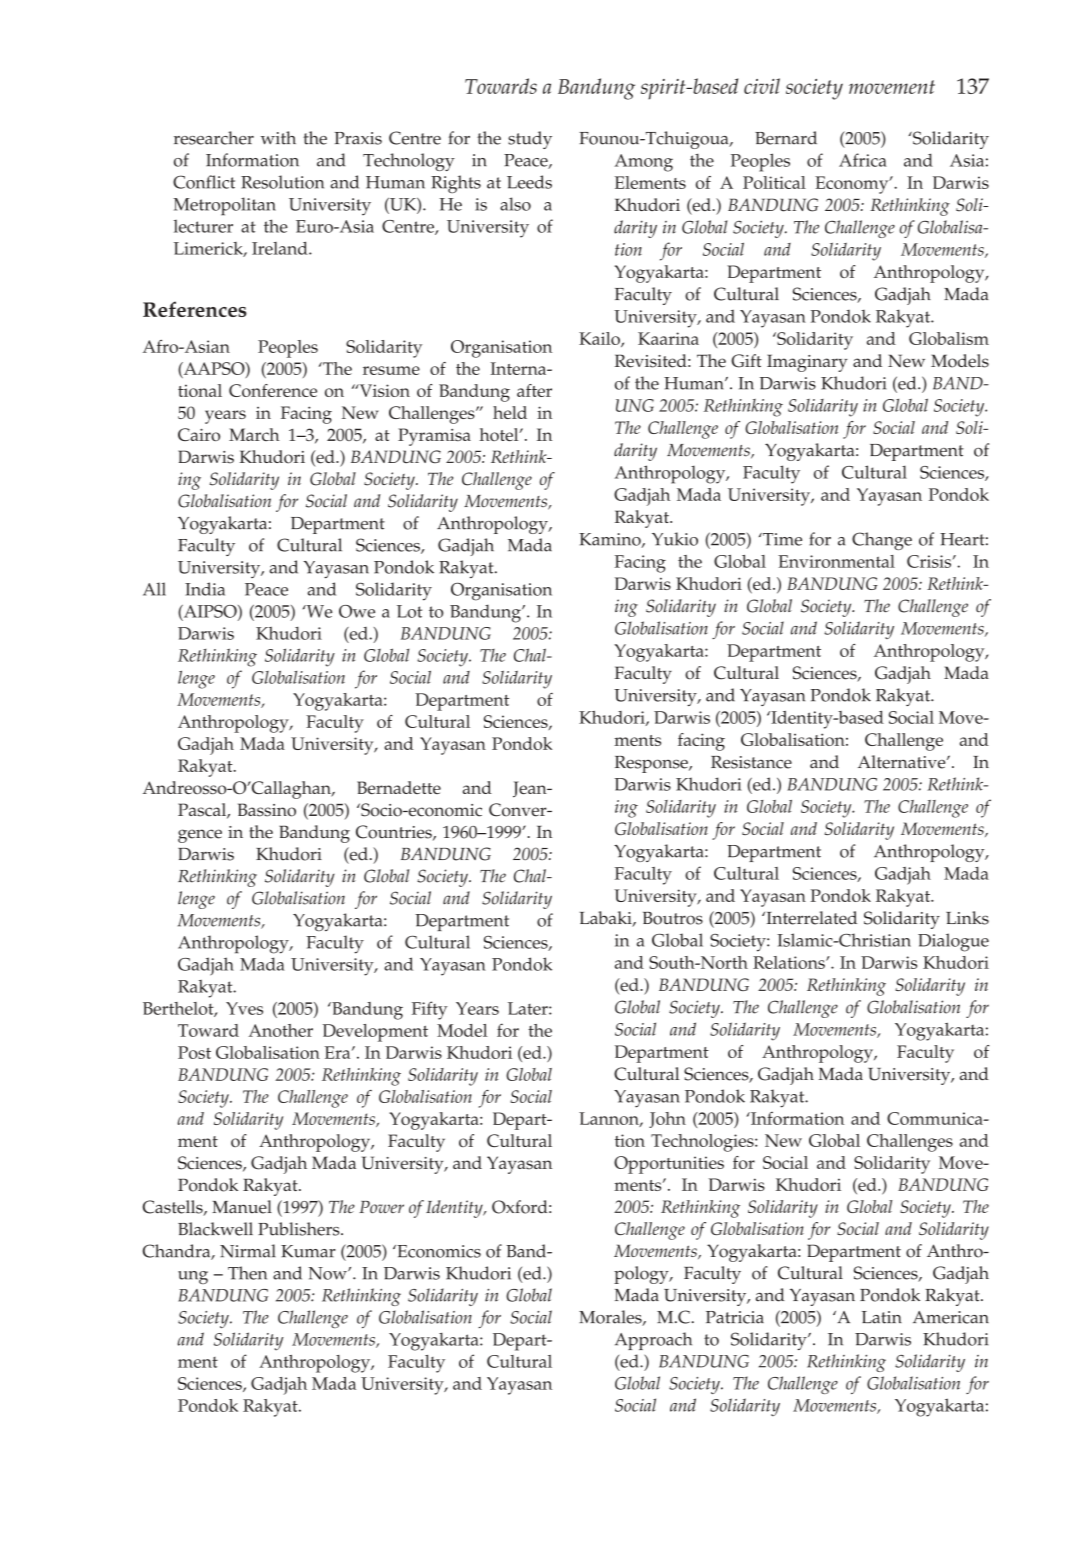 The width and height of the page is (1087, 1551). Describe the element at coordinates (653, 1341) in the page. I see `Approach` at that location.
